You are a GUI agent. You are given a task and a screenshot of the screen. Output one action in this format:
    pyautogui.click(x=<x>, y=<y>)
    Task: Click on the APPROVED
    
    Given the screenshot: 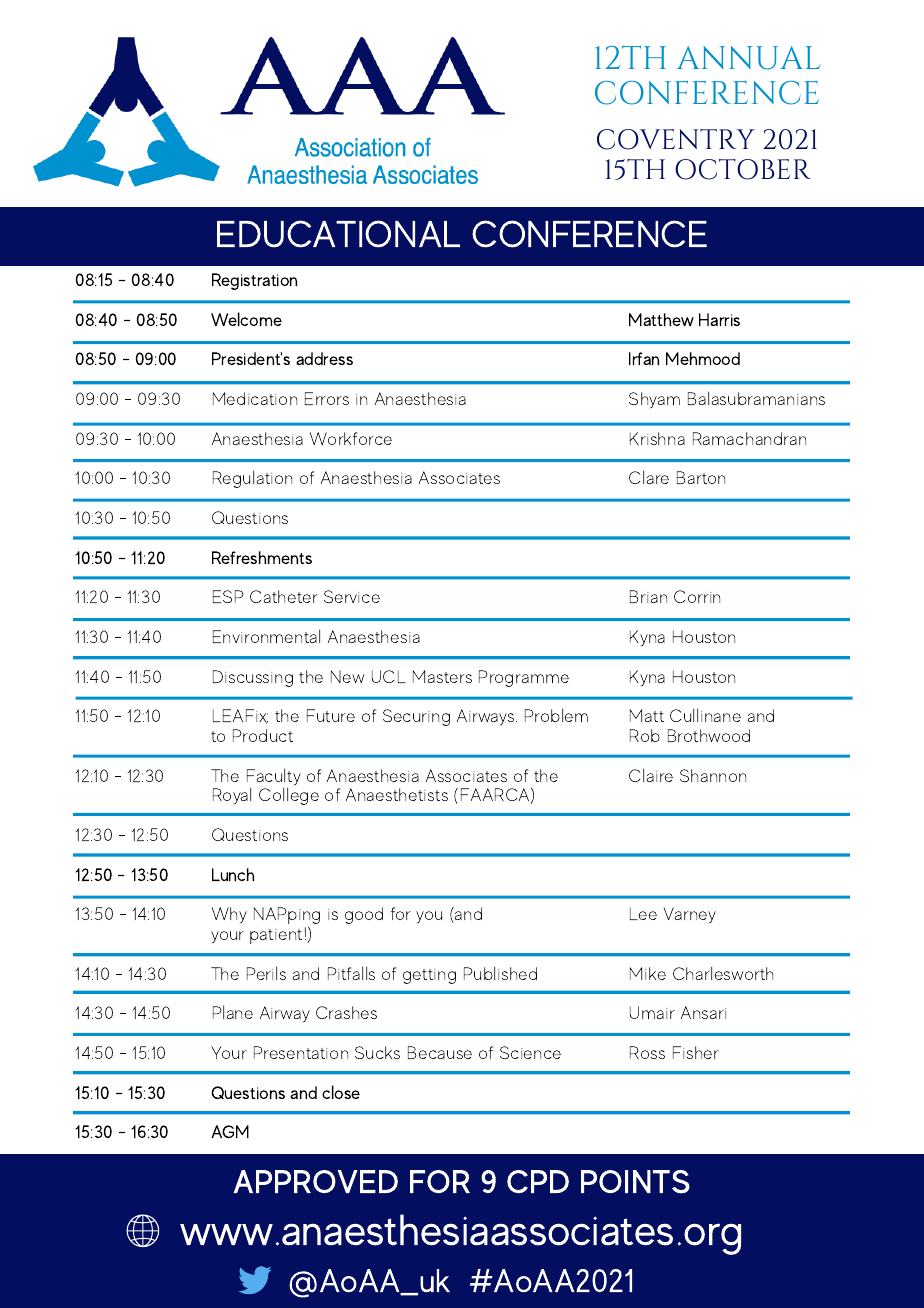 What is the action you would take?
    pyautogui.click(x=315, y=1181)
